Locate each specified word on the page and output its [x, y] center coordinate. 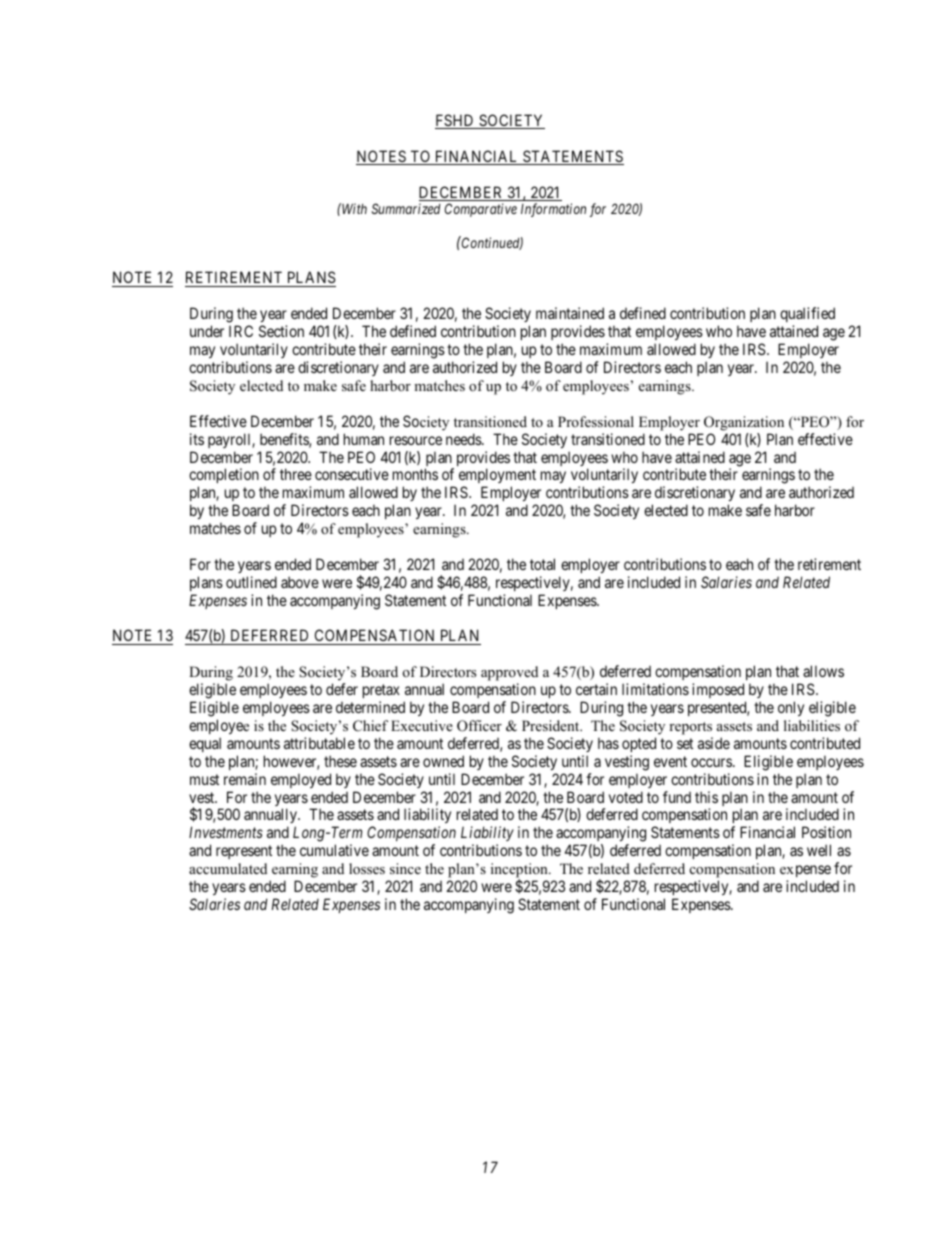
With [353, 208]
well [819, 850]
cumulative [334, 850]
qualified [807, 314]
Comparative [481, 210]
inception [520, 872]
